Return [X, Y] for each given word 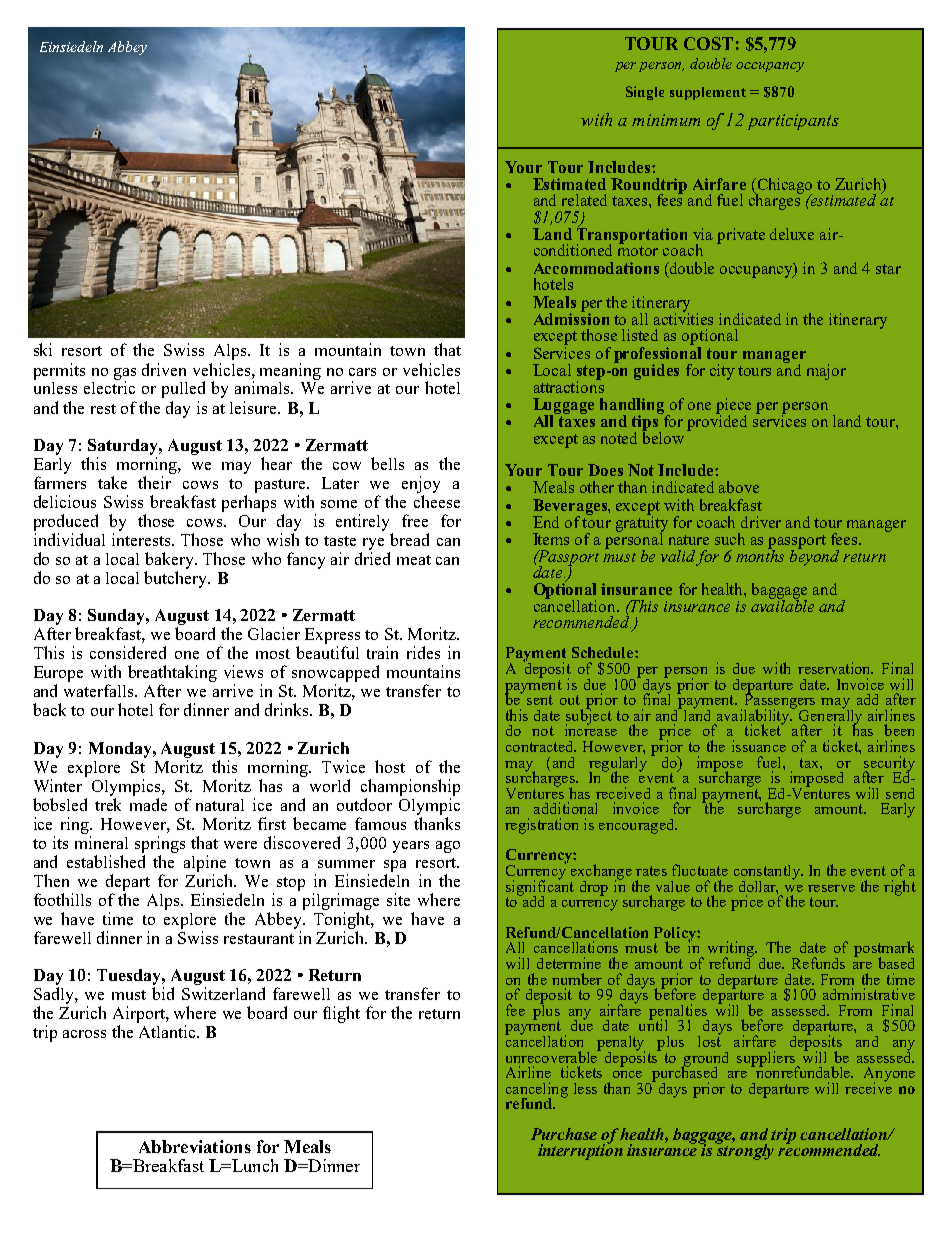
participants [793, 122]
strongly [744, 1151]
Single [645, 93]
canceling [537, 1091]
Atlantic [167, 1031]
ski [43, 349]
